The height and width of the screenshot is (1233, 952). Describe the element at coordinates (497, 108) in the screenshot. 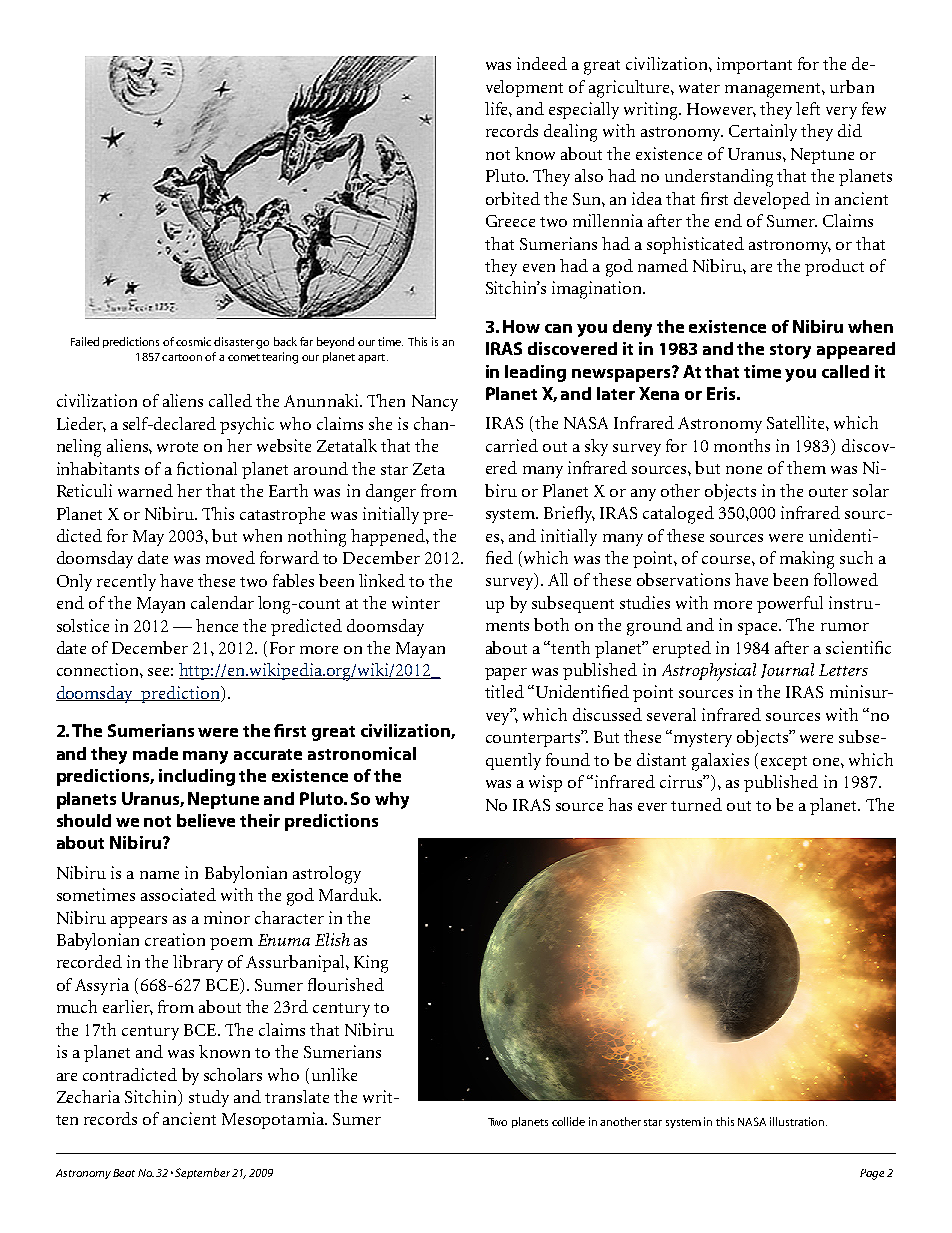

I see `life` at that location.
